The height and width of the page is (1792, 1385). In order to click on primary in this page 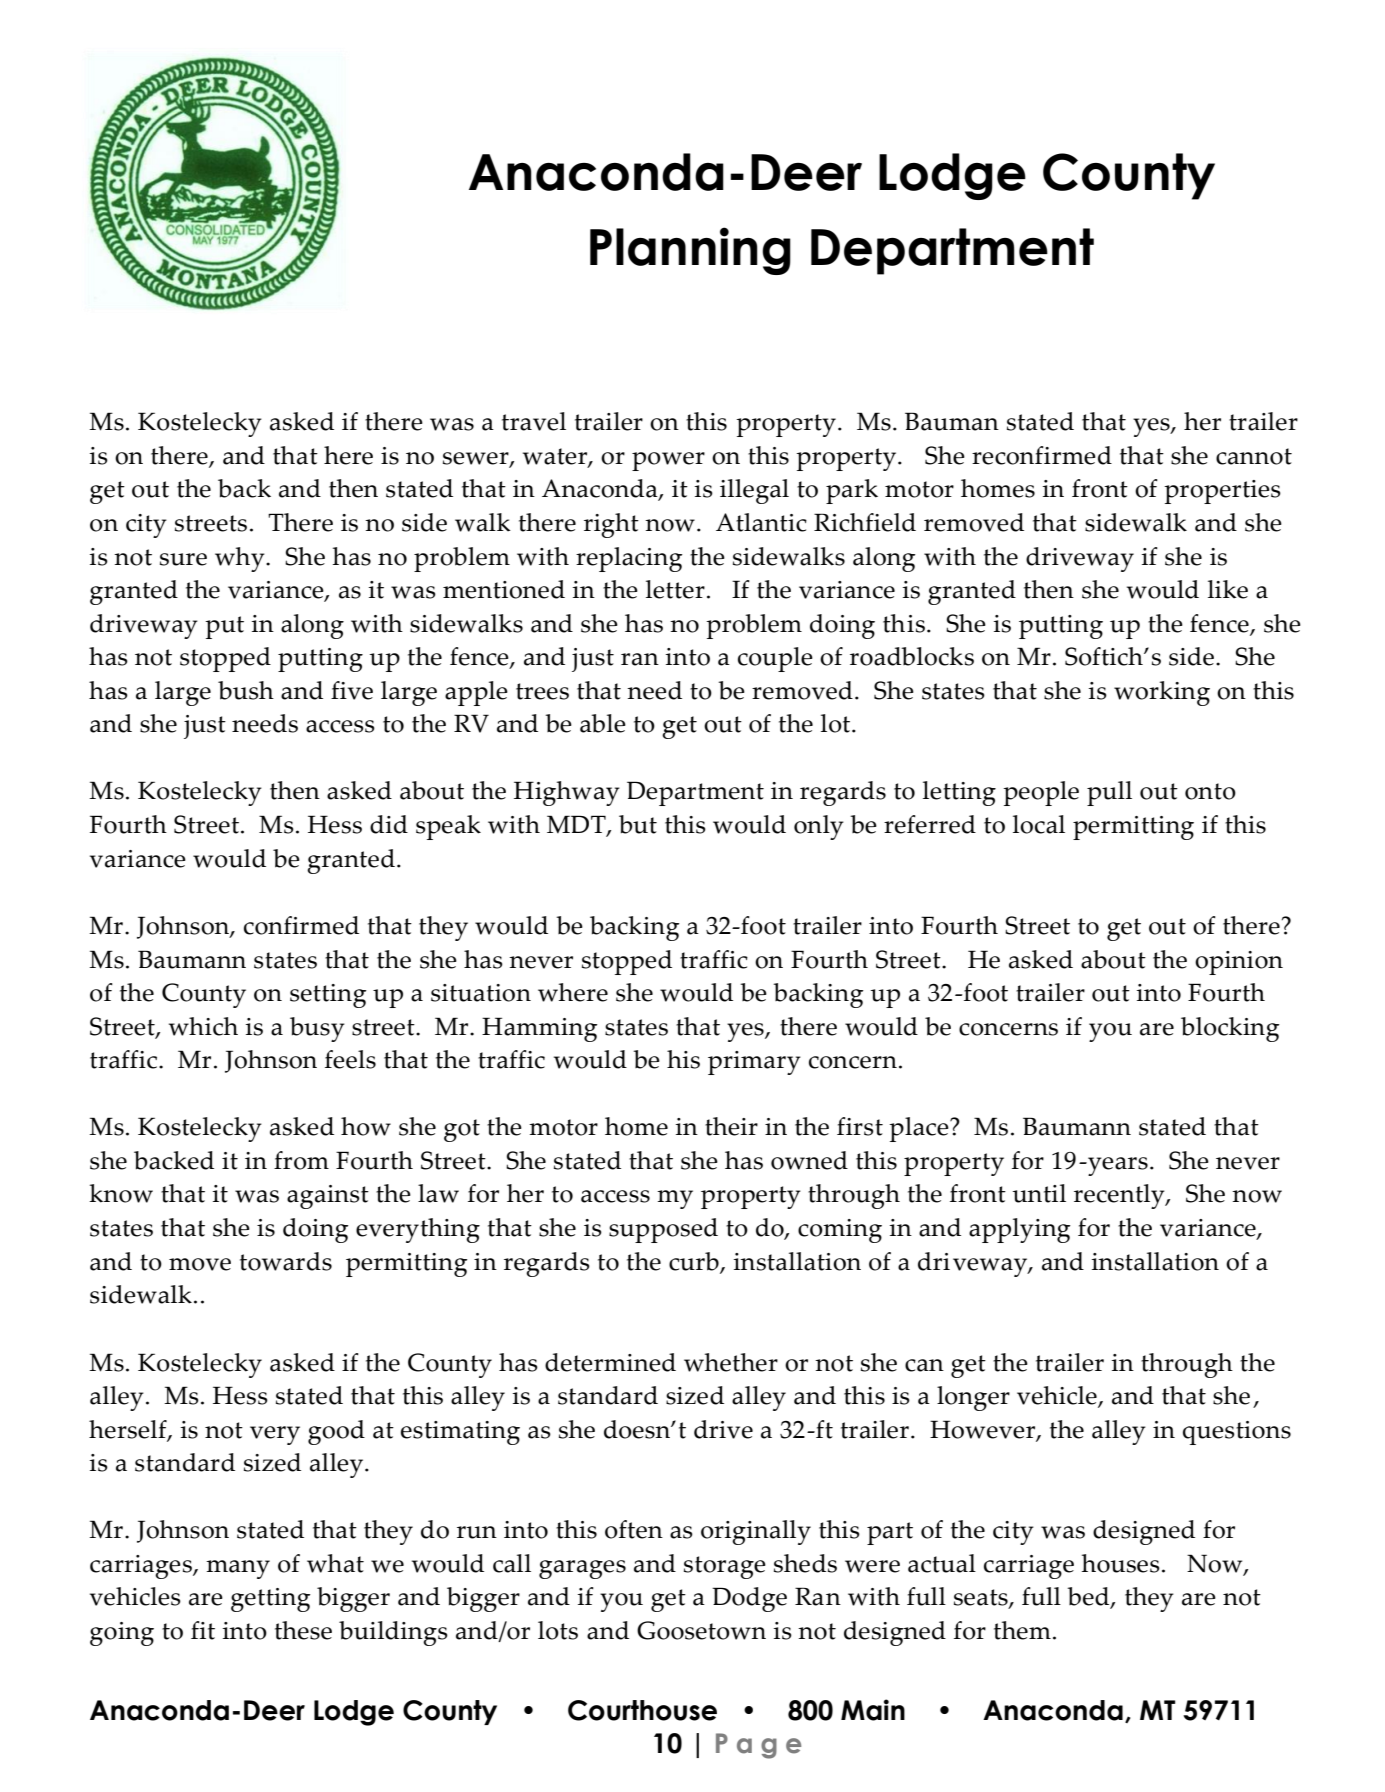, I will do `click(754, 1063)`.
